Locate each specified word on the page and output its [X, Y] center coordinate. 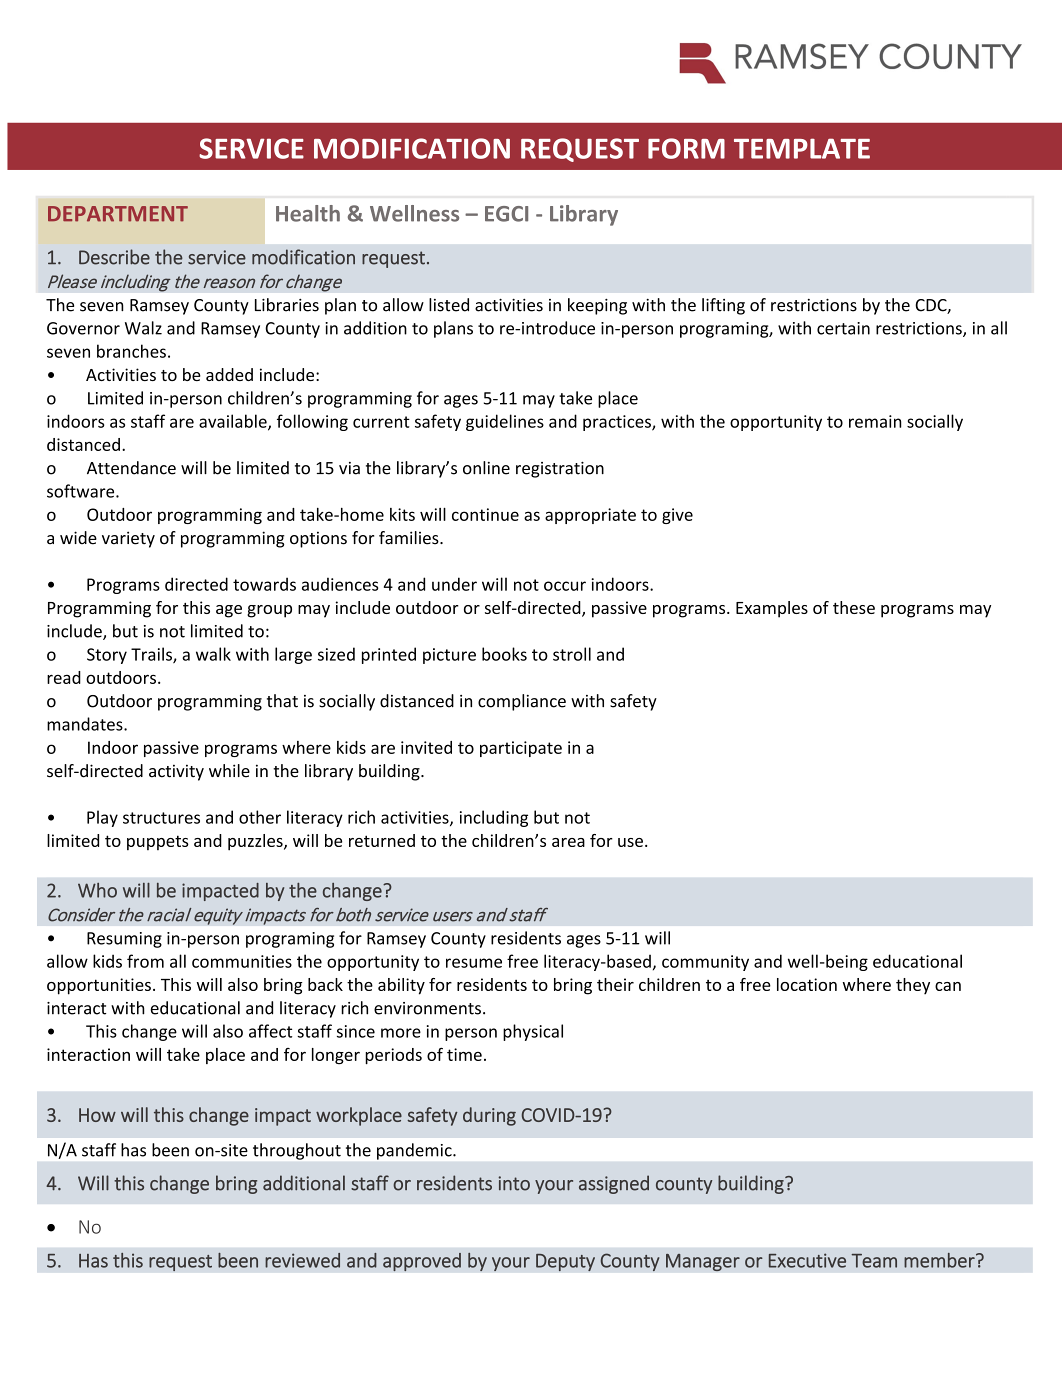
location [807, 984]
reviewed [302, 1260]
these [854, 607]
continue [485, 514]
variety [128, 539]
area [568, 842]
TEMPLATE [802, 148]
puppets [158, 843]
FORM [686, 148]
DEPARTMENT [118, 214]
